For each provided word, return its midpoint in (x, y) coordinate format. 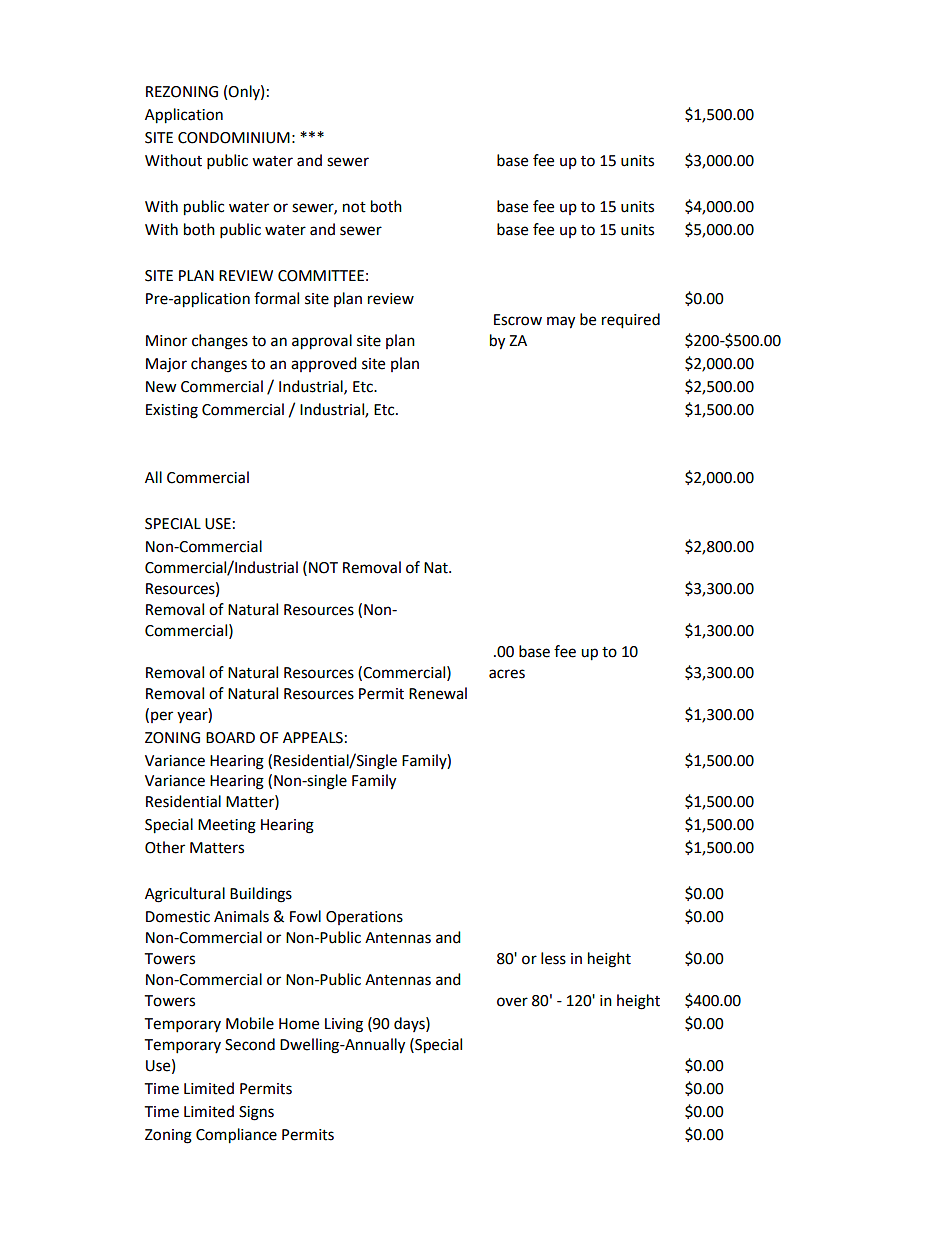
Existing (172, 411)
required (631, 321)
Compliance (236, 1136)
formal (276, 298)
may (561, 322)
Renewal (438, 693)
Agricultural (185, 895)
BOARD (230, 738)
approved (324, 364)
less (553, 958)
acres (507, 674)
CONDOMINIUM (234, 138)
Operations (364, 918)
